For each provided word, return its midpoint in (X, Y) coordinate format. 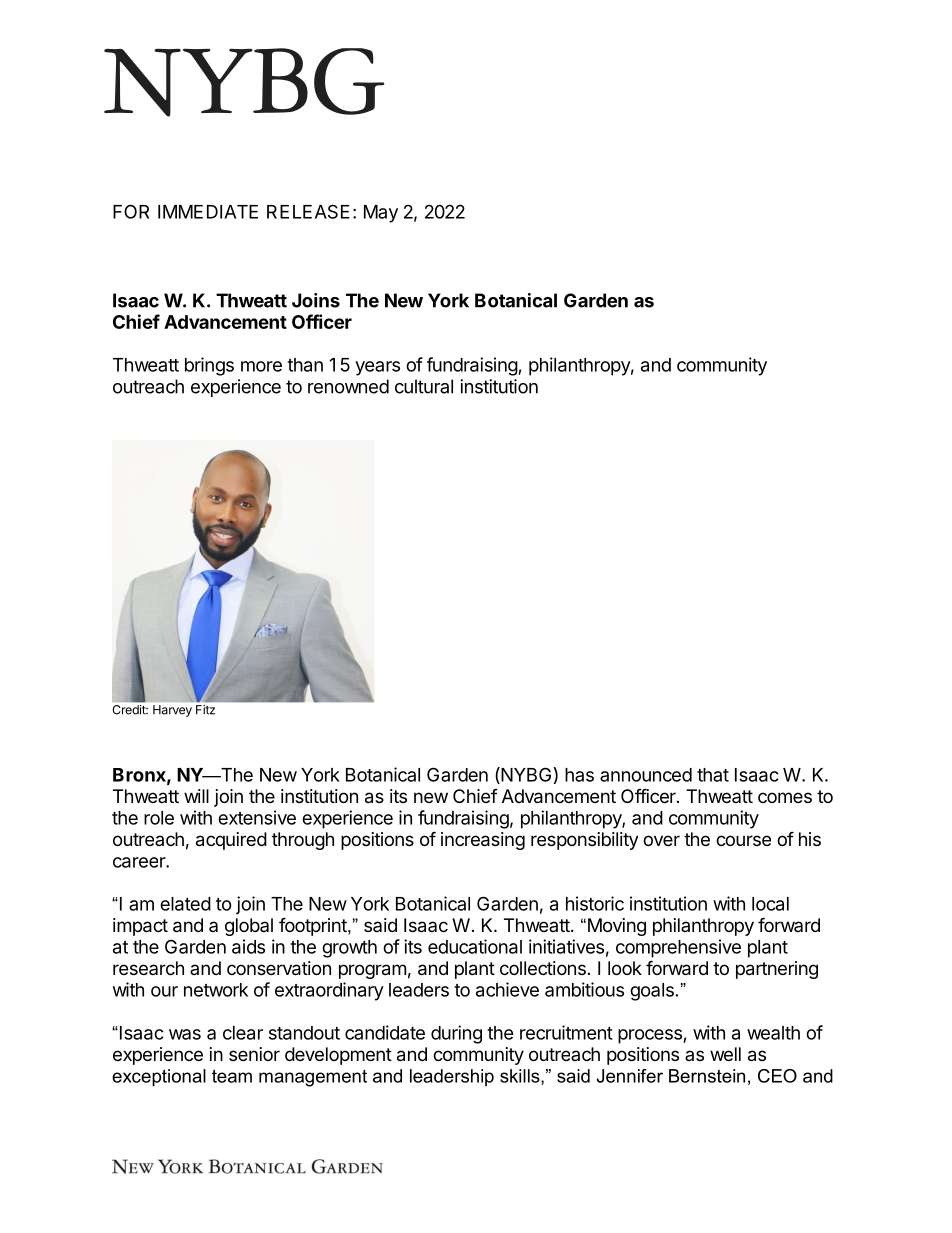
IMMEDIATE (208, 212)
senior (254, 1054)
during (456, 1034)
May (381, 214)
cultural (424, 386)
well (725, 1054)
